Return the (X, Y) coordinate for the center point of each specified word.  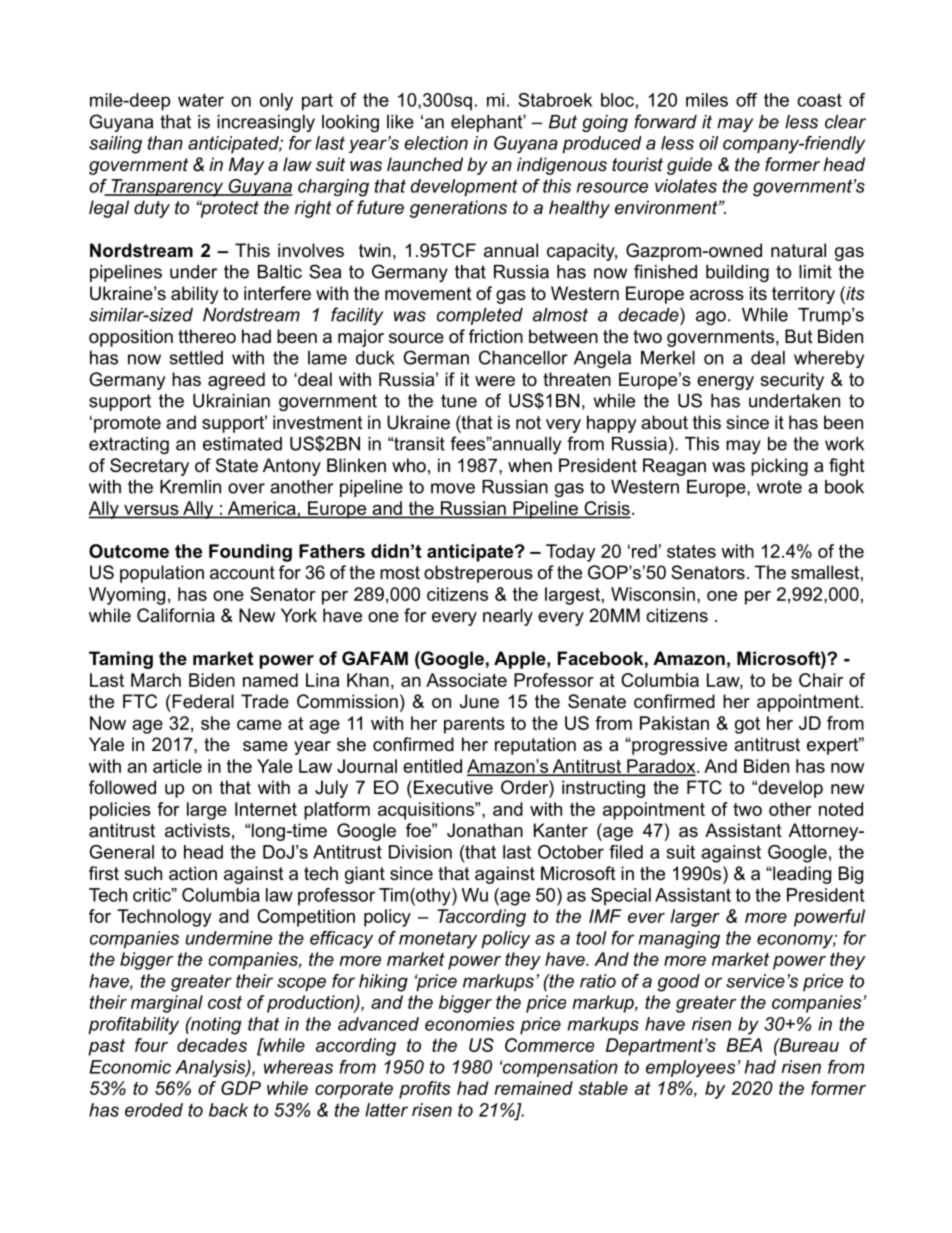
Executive (453, 787)
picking (779, 467)
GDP (241, 1088)
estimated (242, 444)
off (746, 100)
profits (425, 1090)
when (530, 465)
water (201, 100)
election (436, 143)
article (177, 766)
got (747, 725)
